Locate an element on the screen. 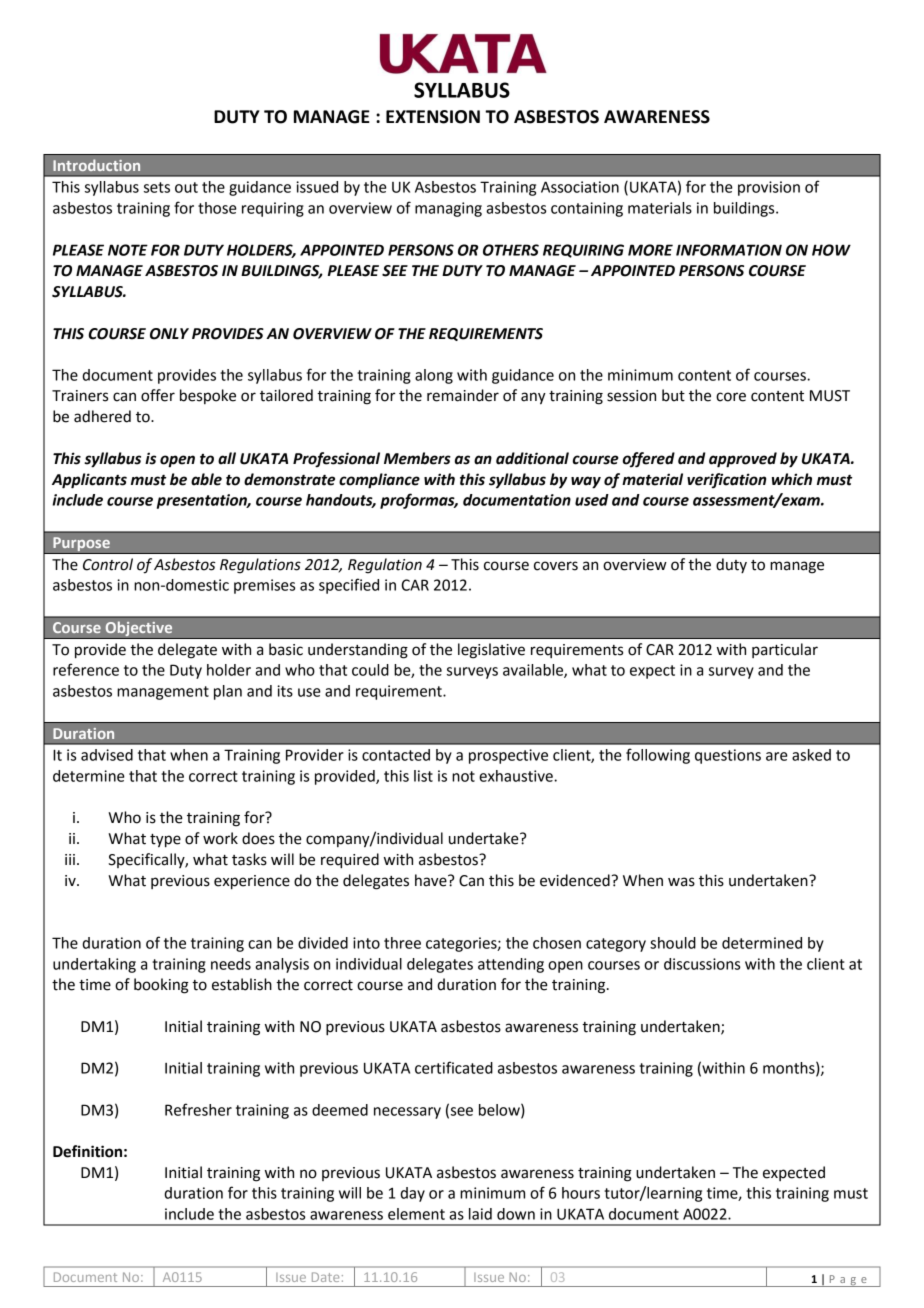 Image resolution: width=924 pixels, height=1308 pixels. legislative is located at coordinates (491, 651).
